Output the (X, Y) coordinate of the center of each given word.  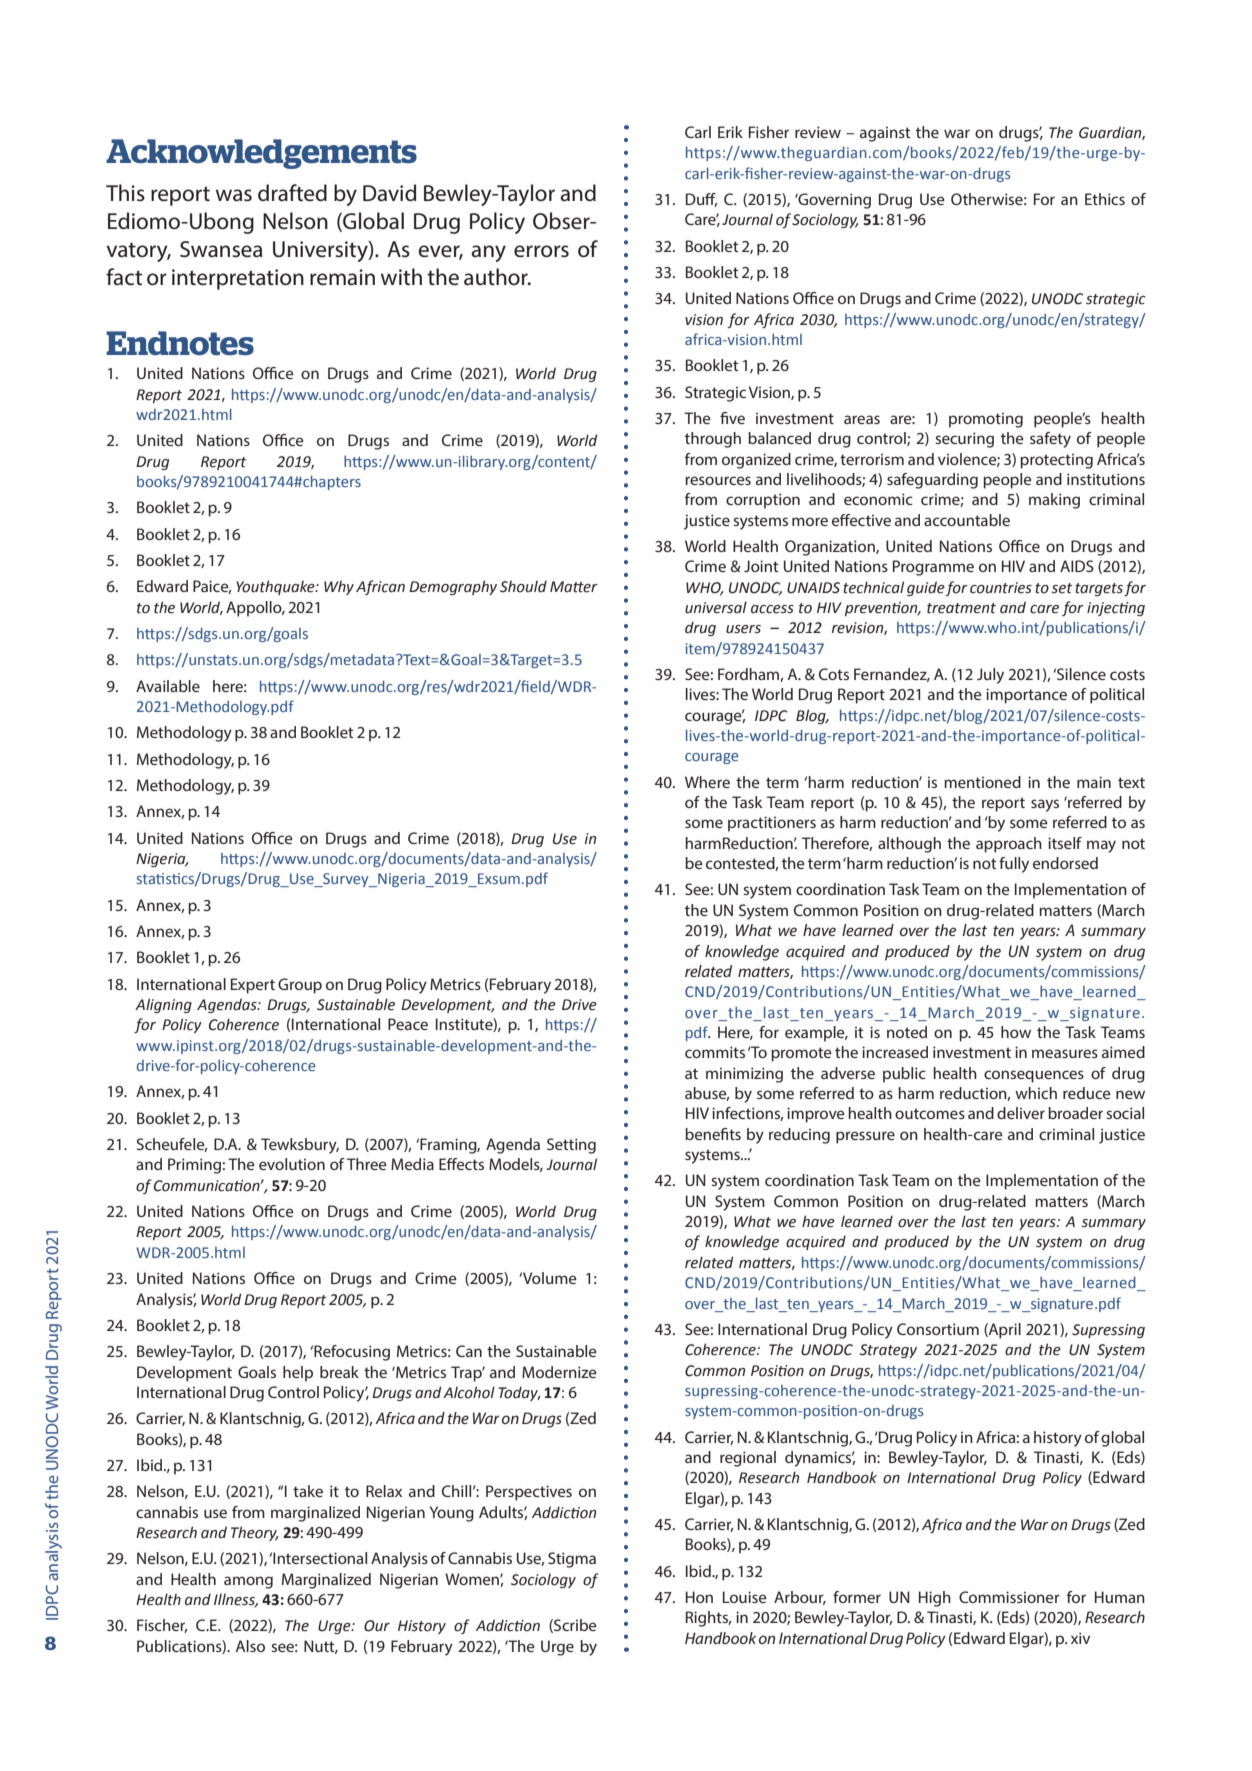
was (234, 195)
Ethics (1105, 199)
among (248, 1582)
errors (541, 251)
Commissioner (1009, 1597)
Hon (699, 1597)
